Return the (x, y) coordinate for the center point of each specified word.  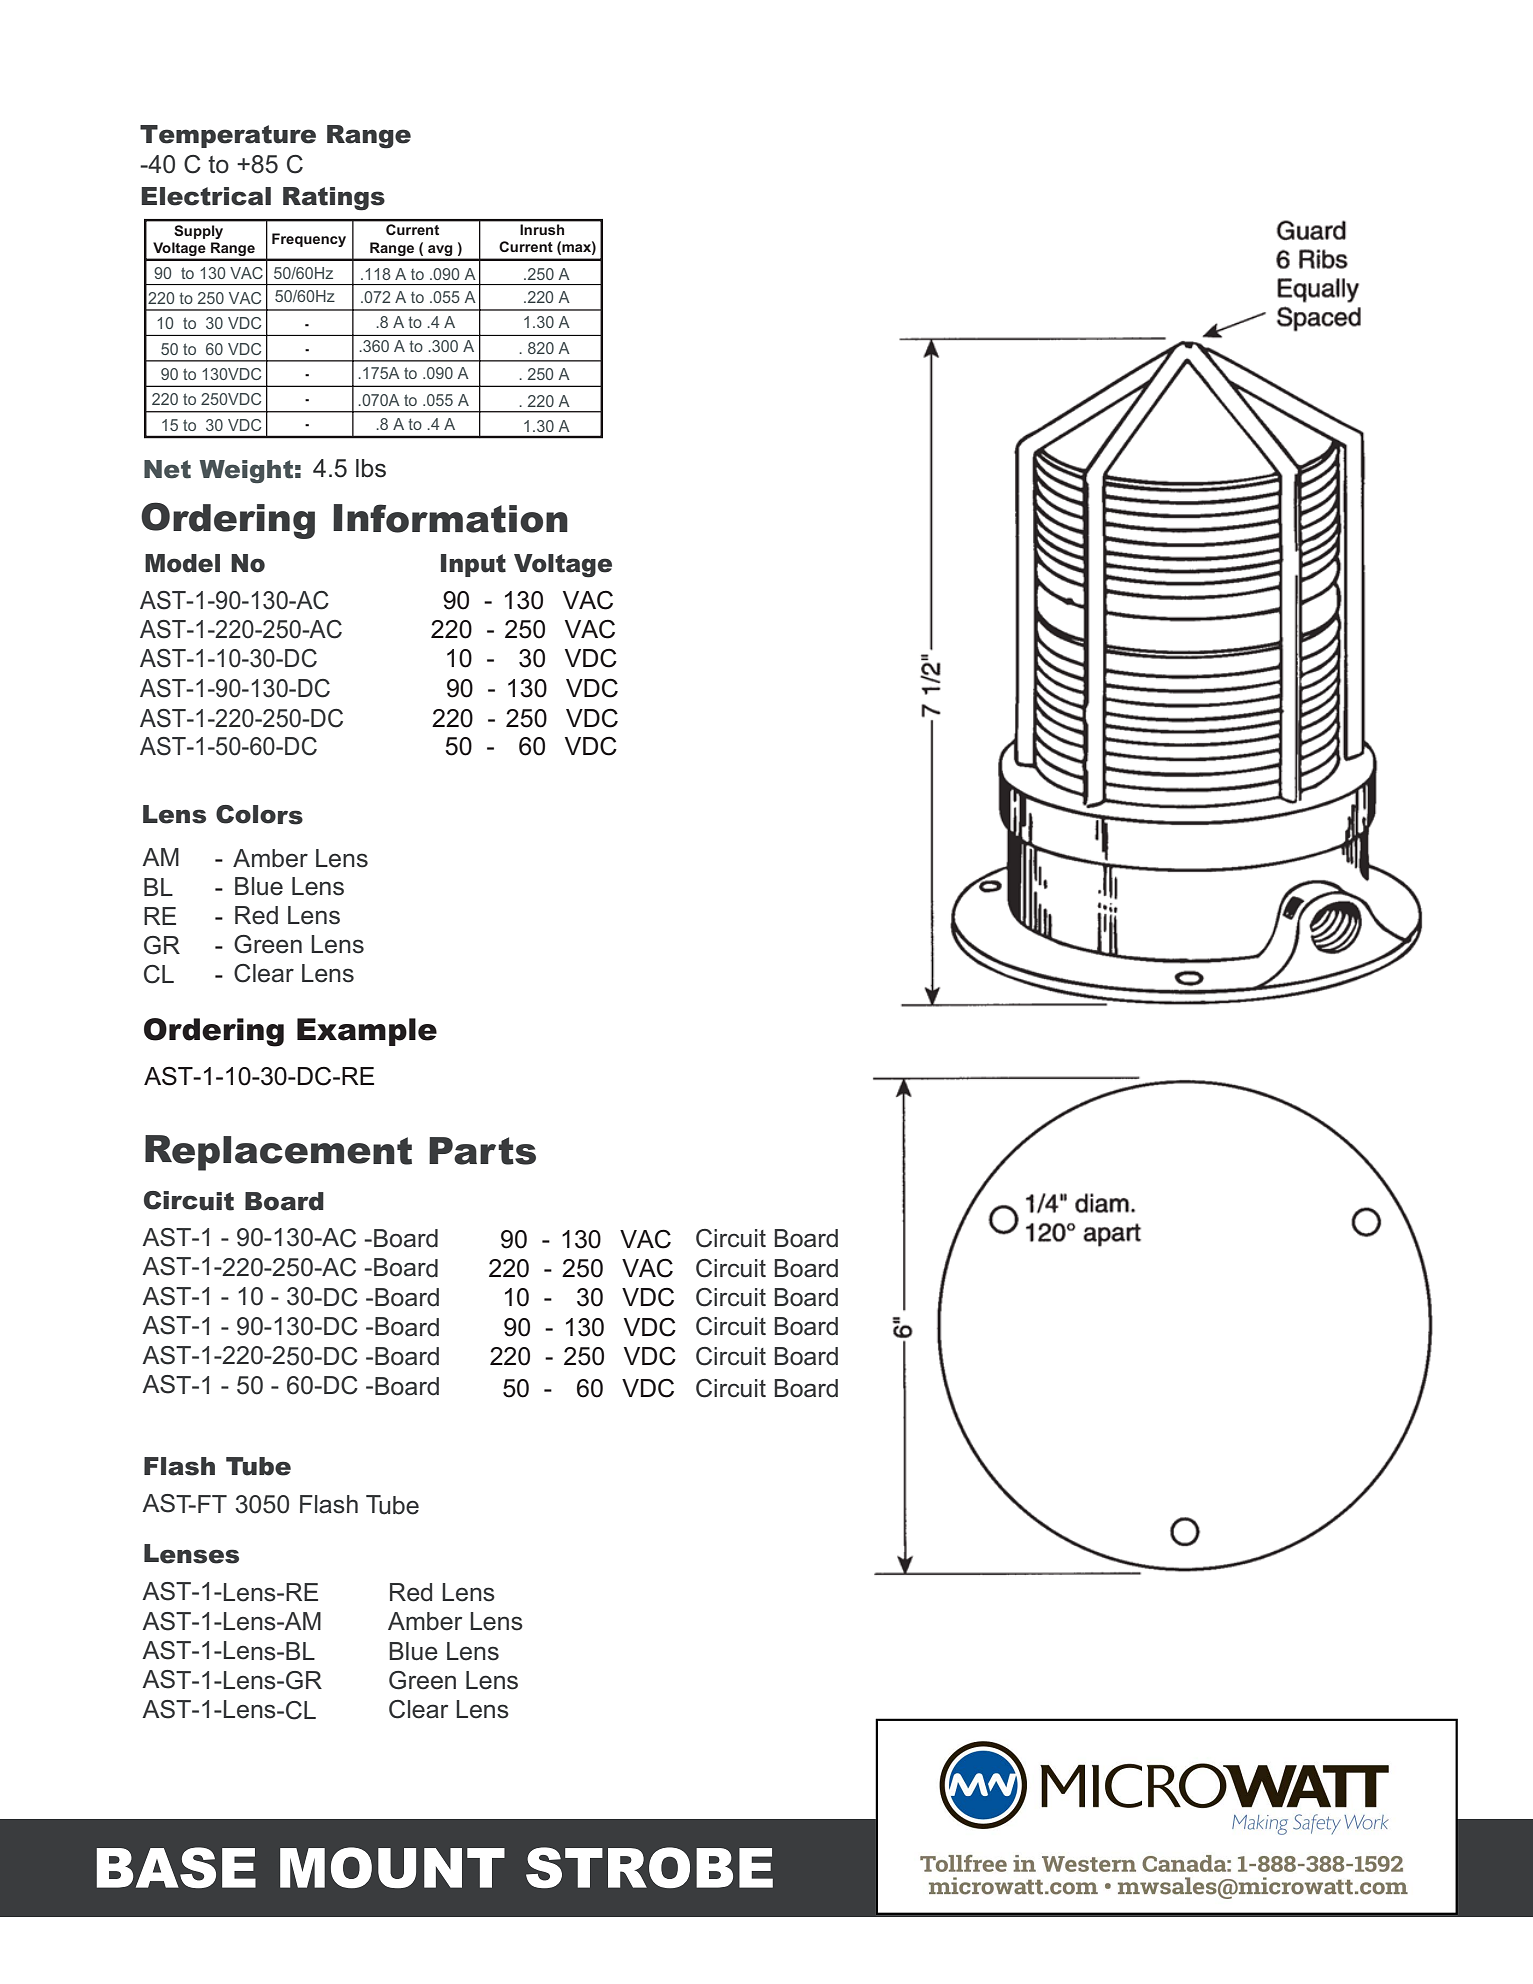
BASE (176, 1867)
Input (473, 565)
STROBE (649, 1867)
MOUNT (392, 1867)
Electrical (206, 196)
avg (440, 250)
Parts (482, 1151)
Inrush (542, 229)
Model (182, 563)
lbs (371, 468)
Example (367, 1032)
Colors (259, 815)
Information (450, 518)
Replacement (278, 1153)
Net (167, 469)
